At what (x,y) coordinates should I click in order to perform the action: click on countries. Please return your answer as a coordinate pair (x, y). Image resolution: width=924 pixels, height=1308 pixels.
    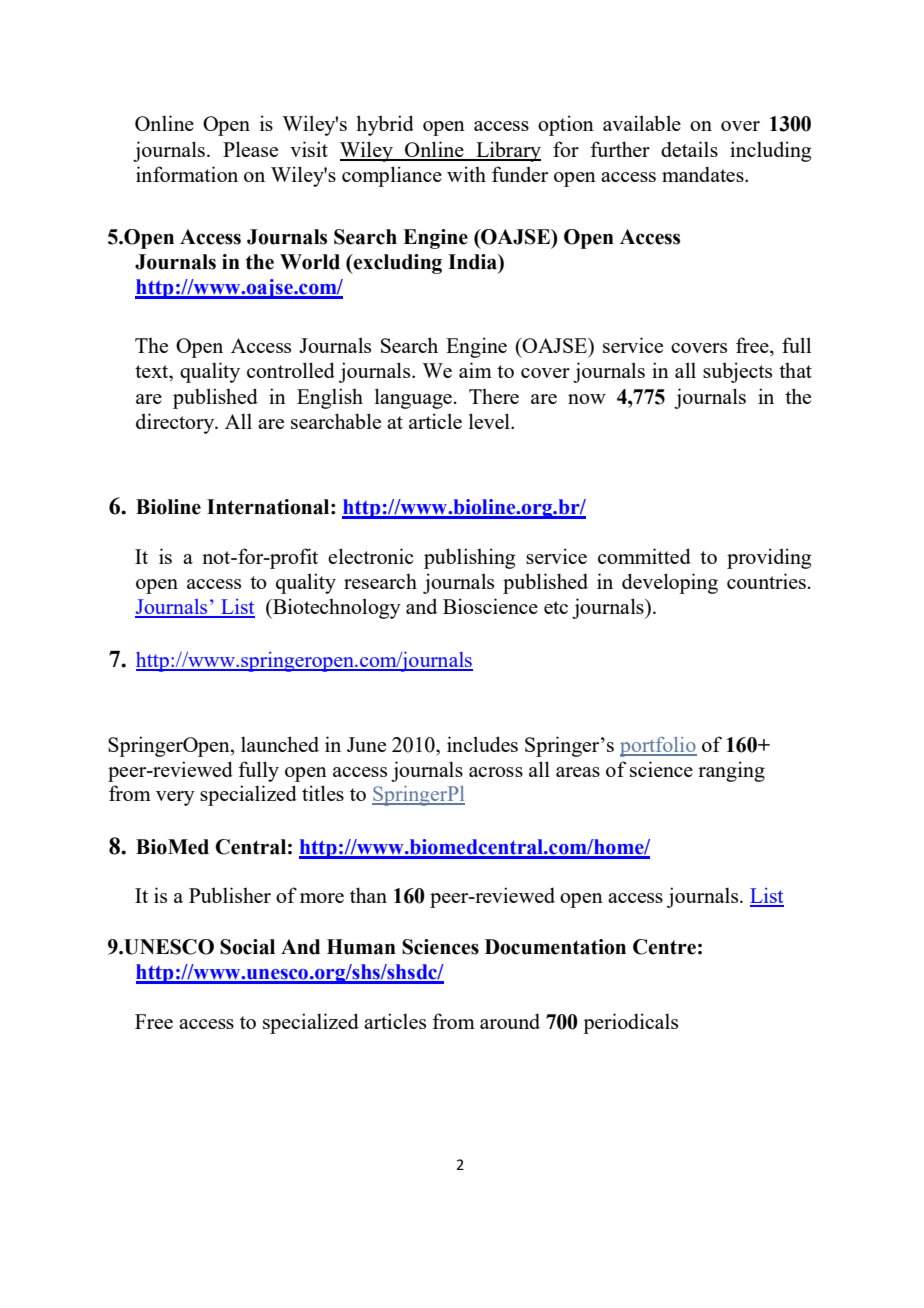
    Looking at the image, I should click on (766, 581).
